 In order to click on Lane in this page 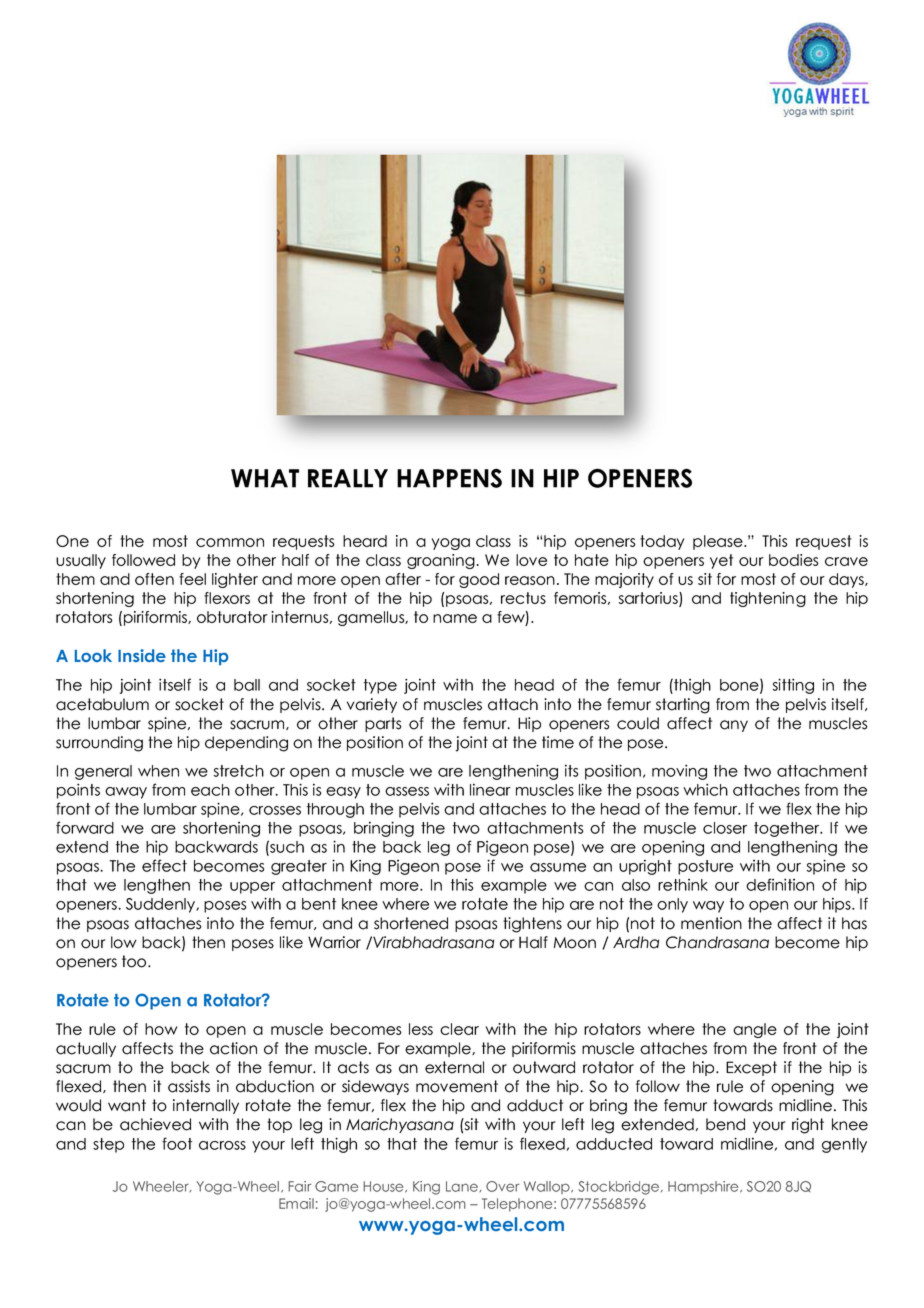, I will do `click(463, 1187)`.
